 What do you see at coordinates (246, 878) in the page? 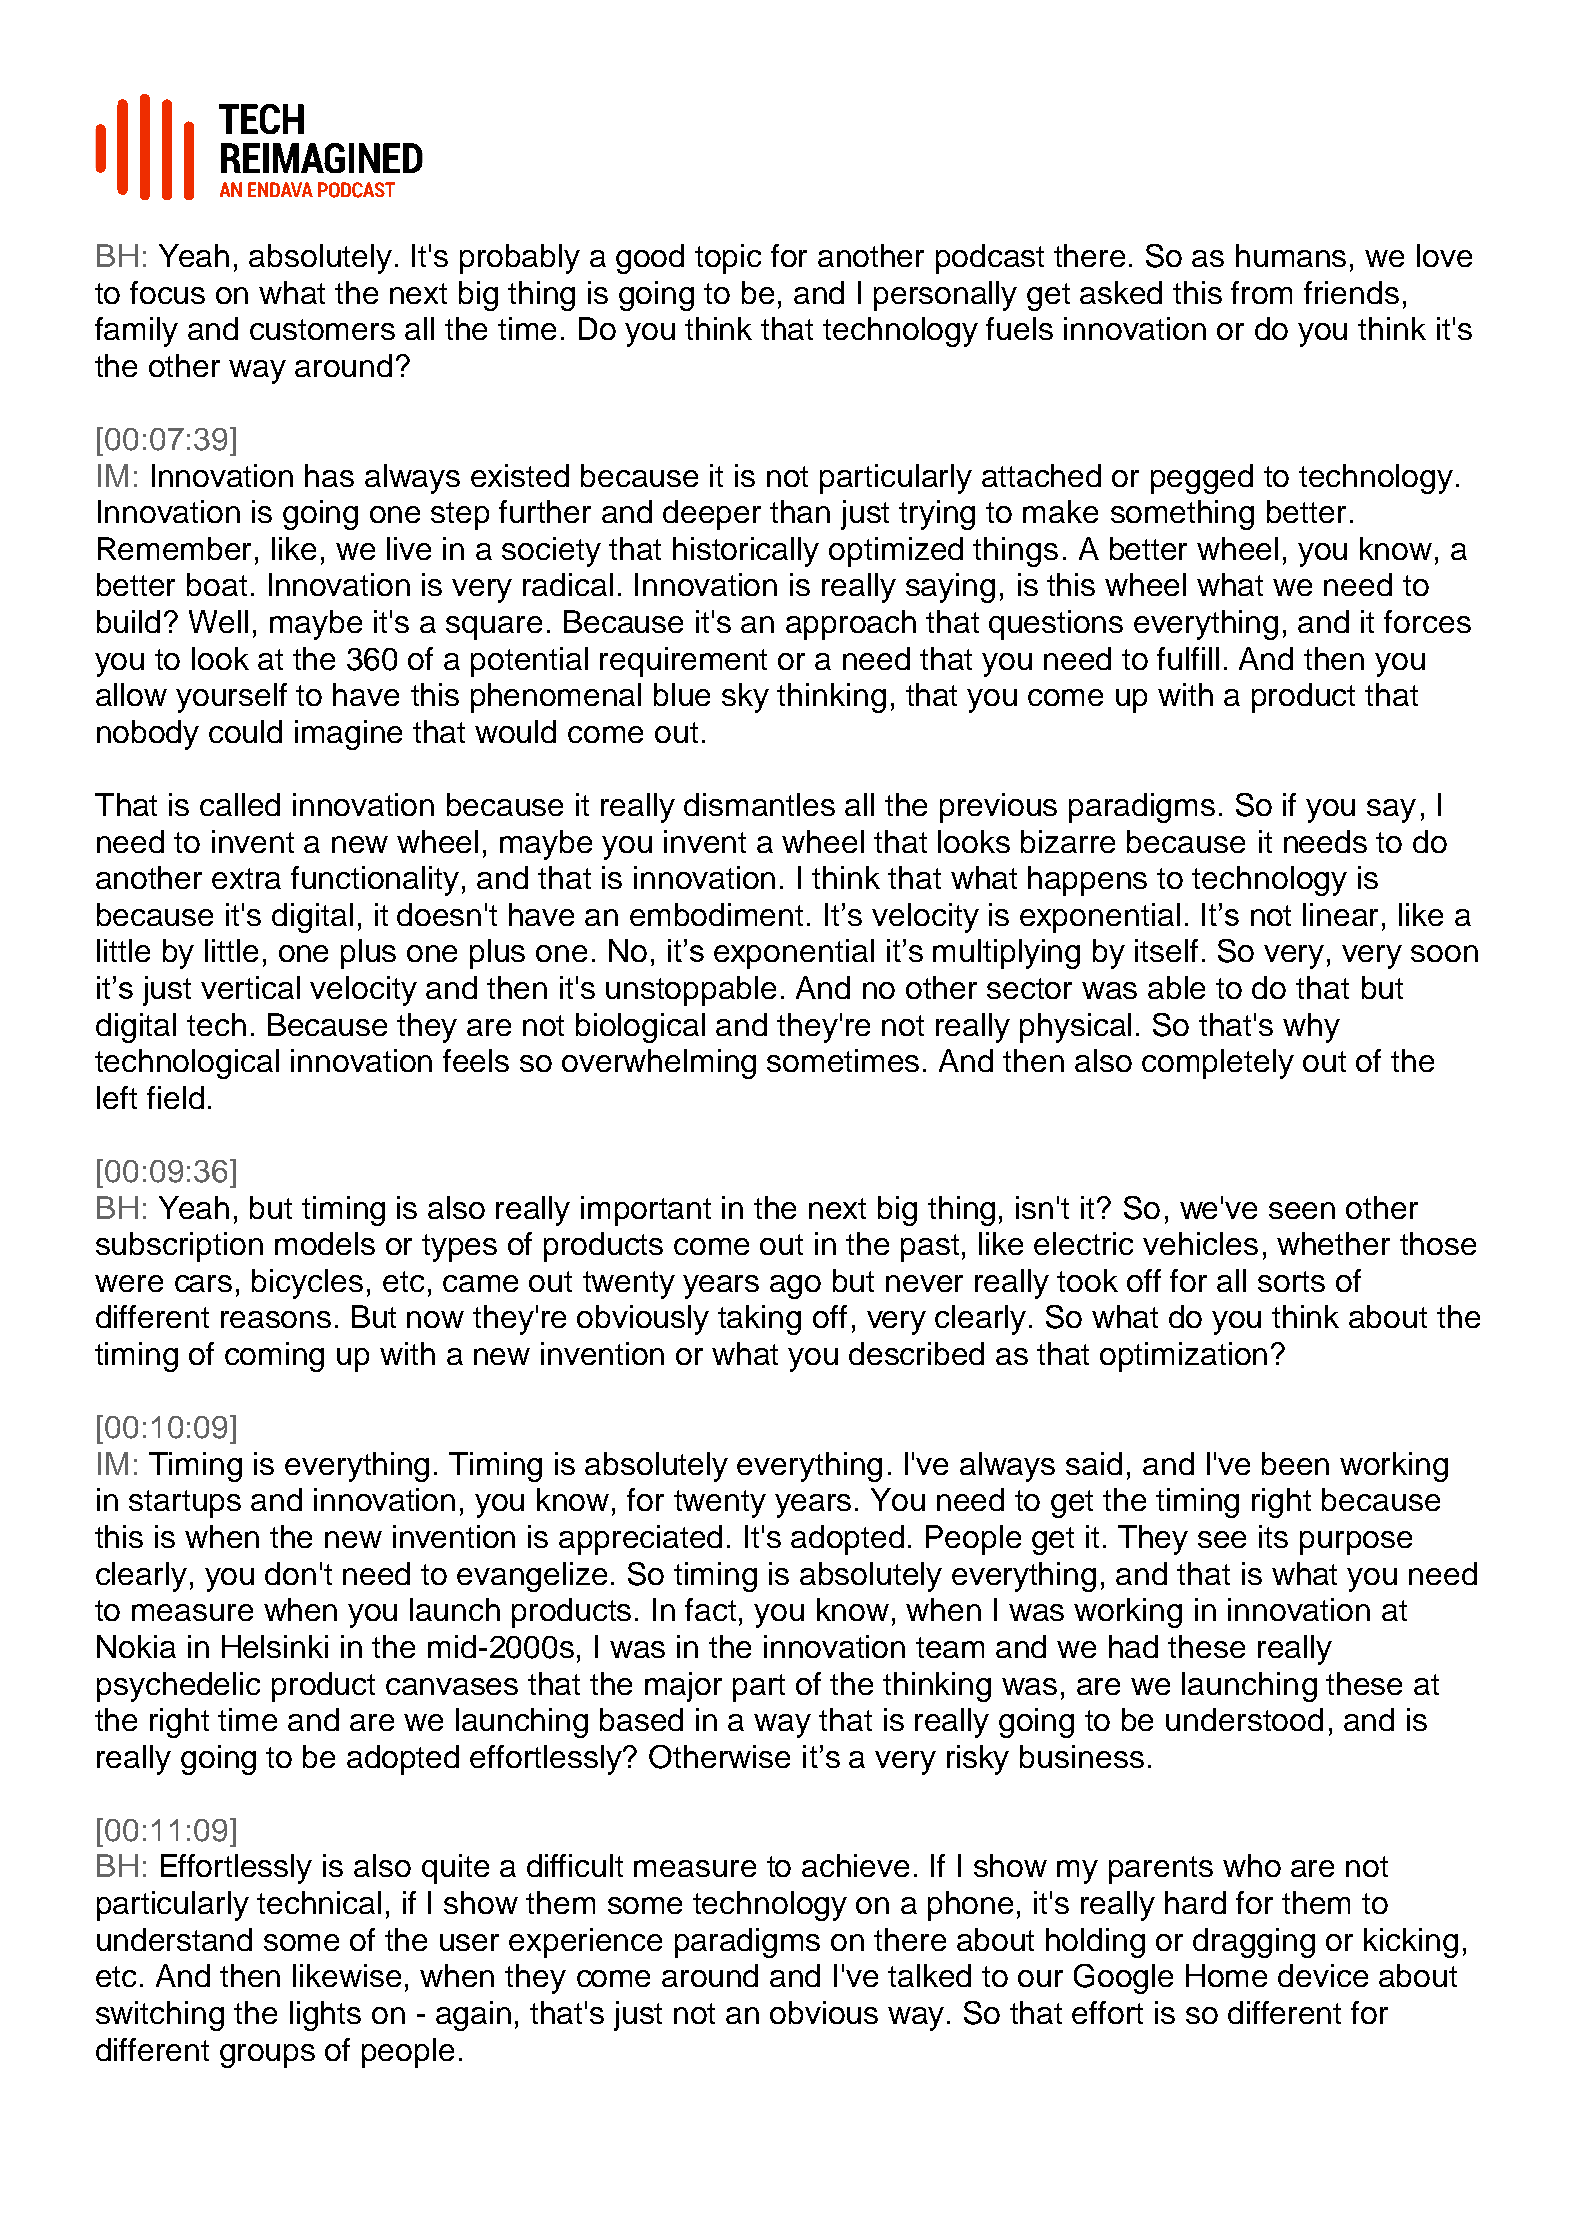
I see `extra` at bounding box center [246, 878].
